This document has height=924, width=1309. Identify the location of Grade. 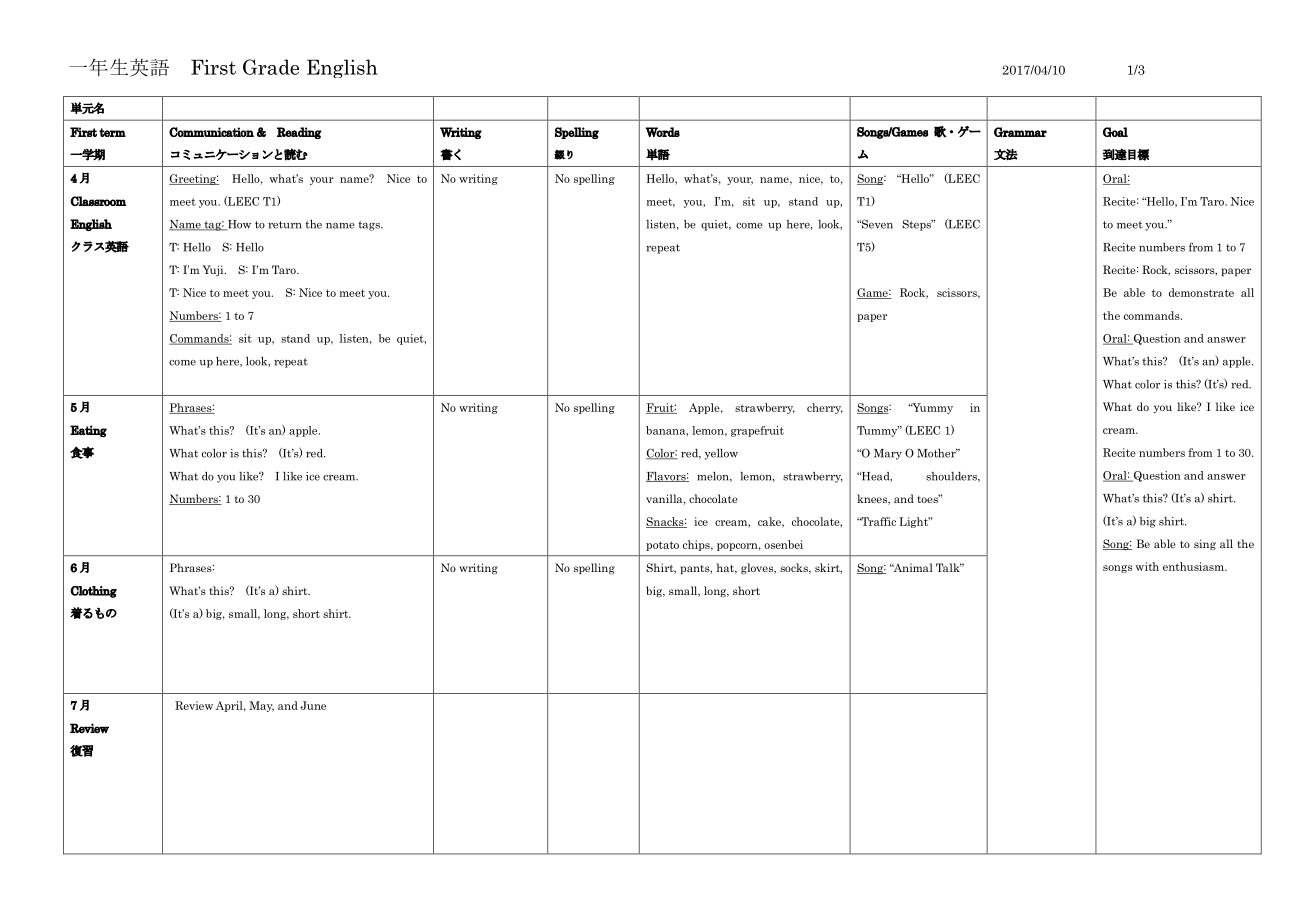
(271, 67).
